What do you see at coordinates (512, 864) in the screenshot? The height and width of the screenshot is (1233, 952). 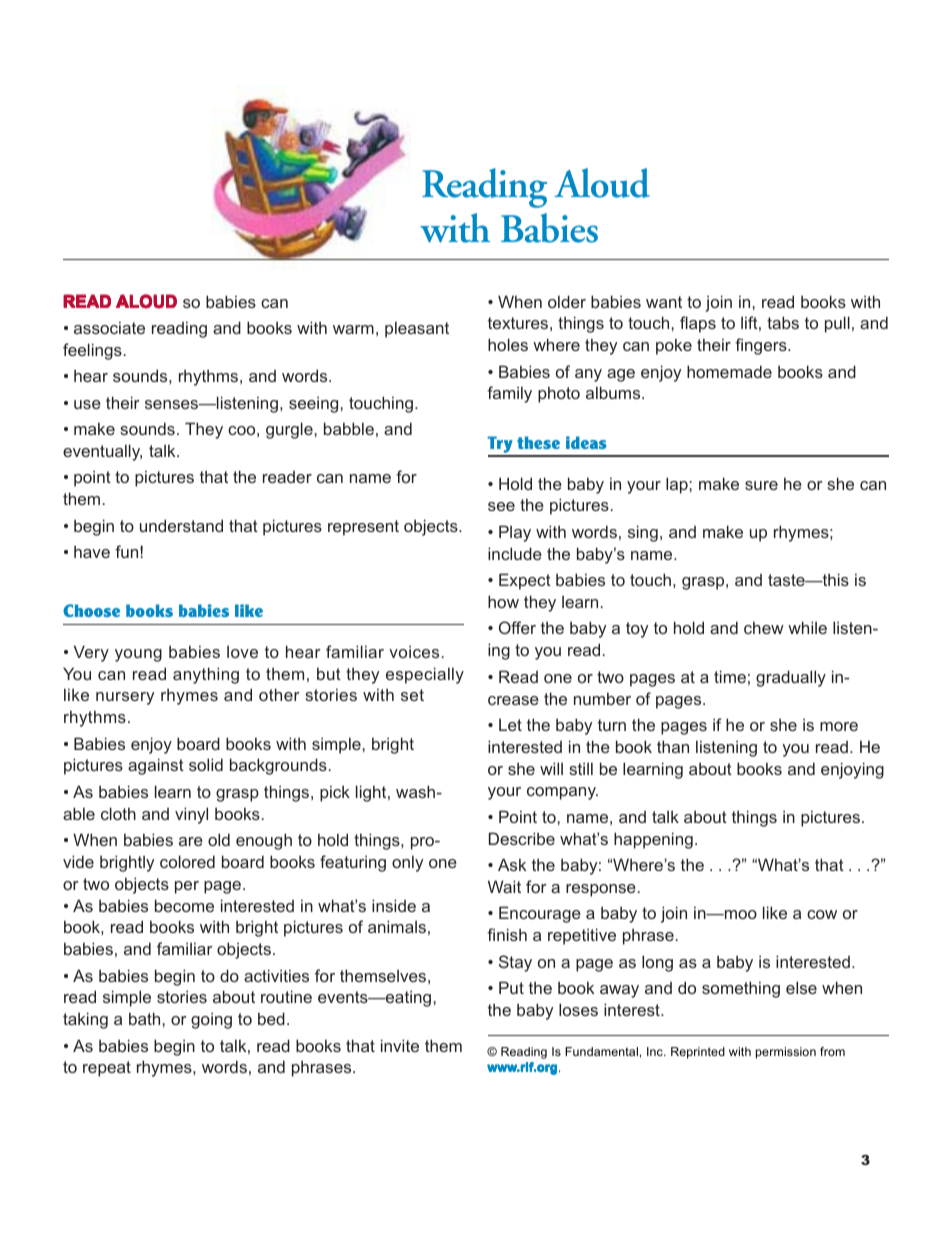 I see `Ask` at bounding box center [512, 864].
